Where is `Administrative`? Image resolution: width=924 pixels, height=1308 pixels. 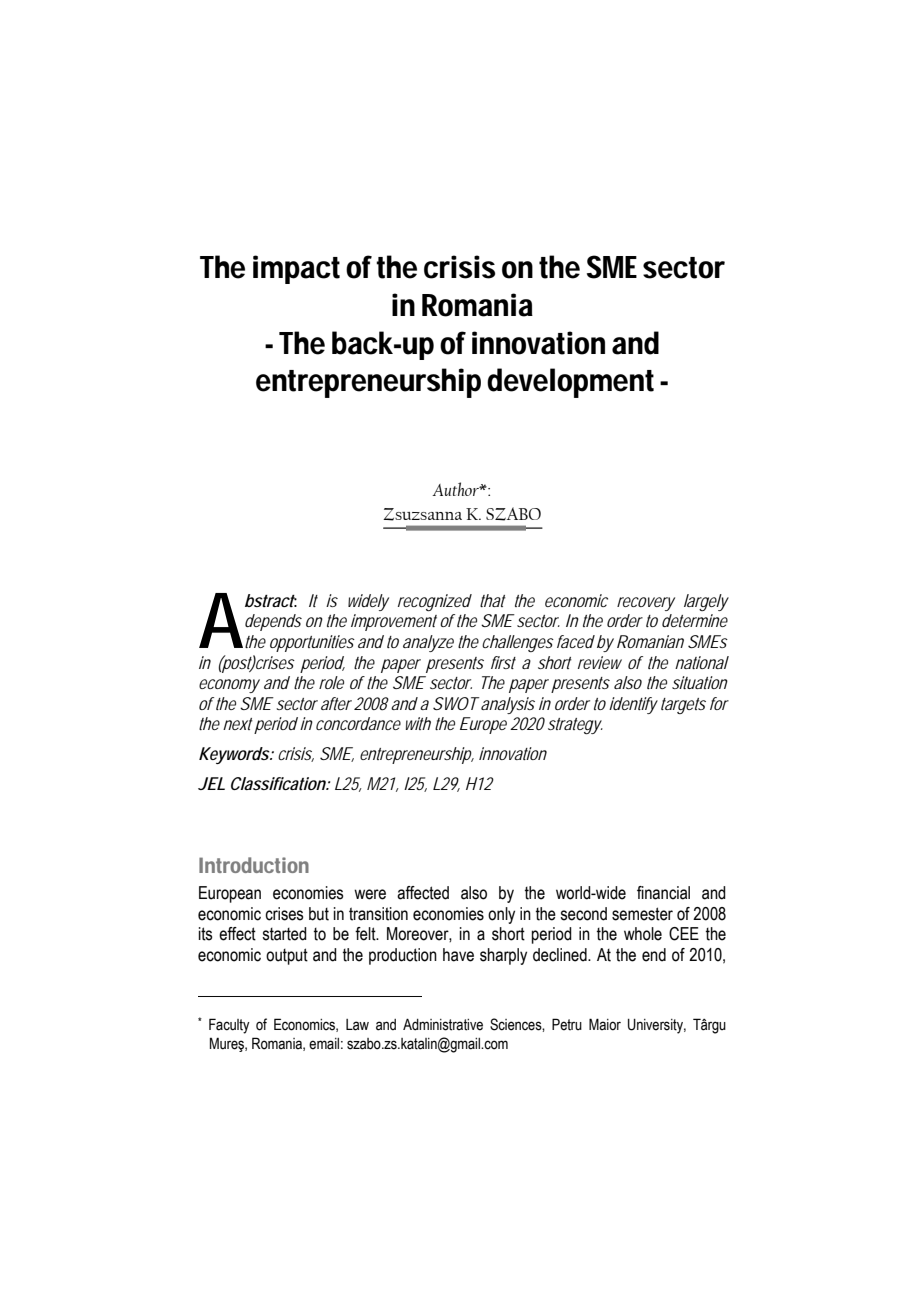 Administrative is located at coordinates (443, 1025).
